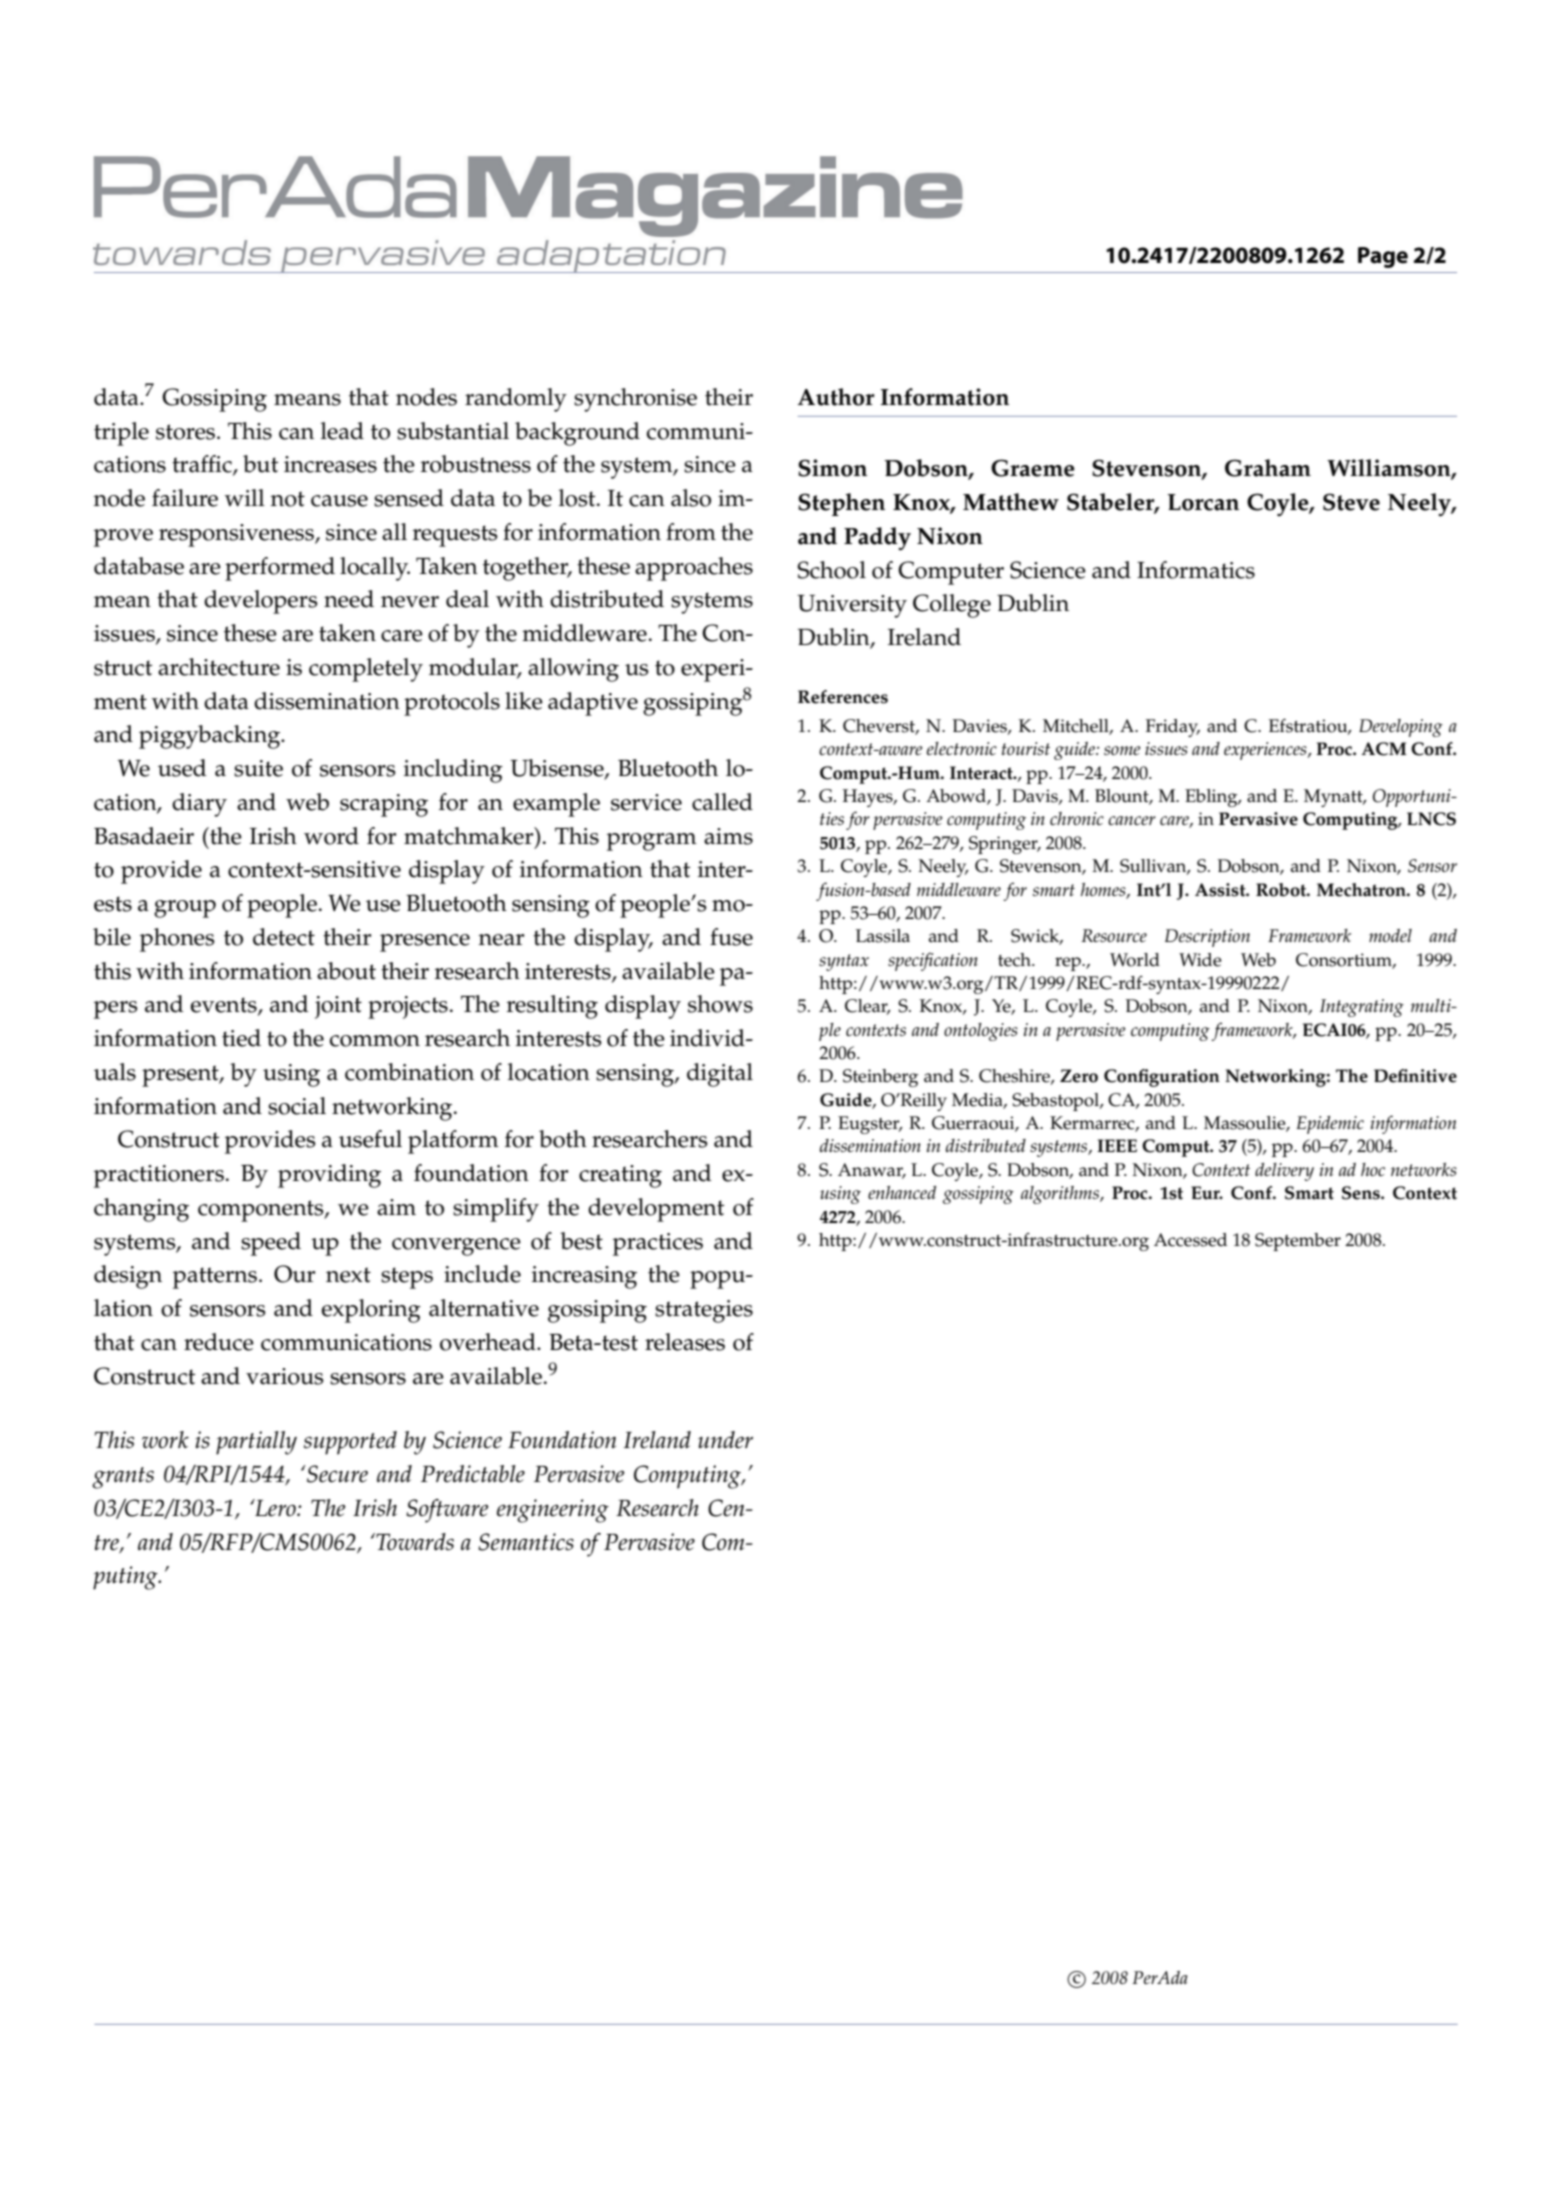 The height and width of the screenshot is (2195, 1551). Describe the element at coordinates (342, 431) in the screenshot. I see `lead` at that location.
